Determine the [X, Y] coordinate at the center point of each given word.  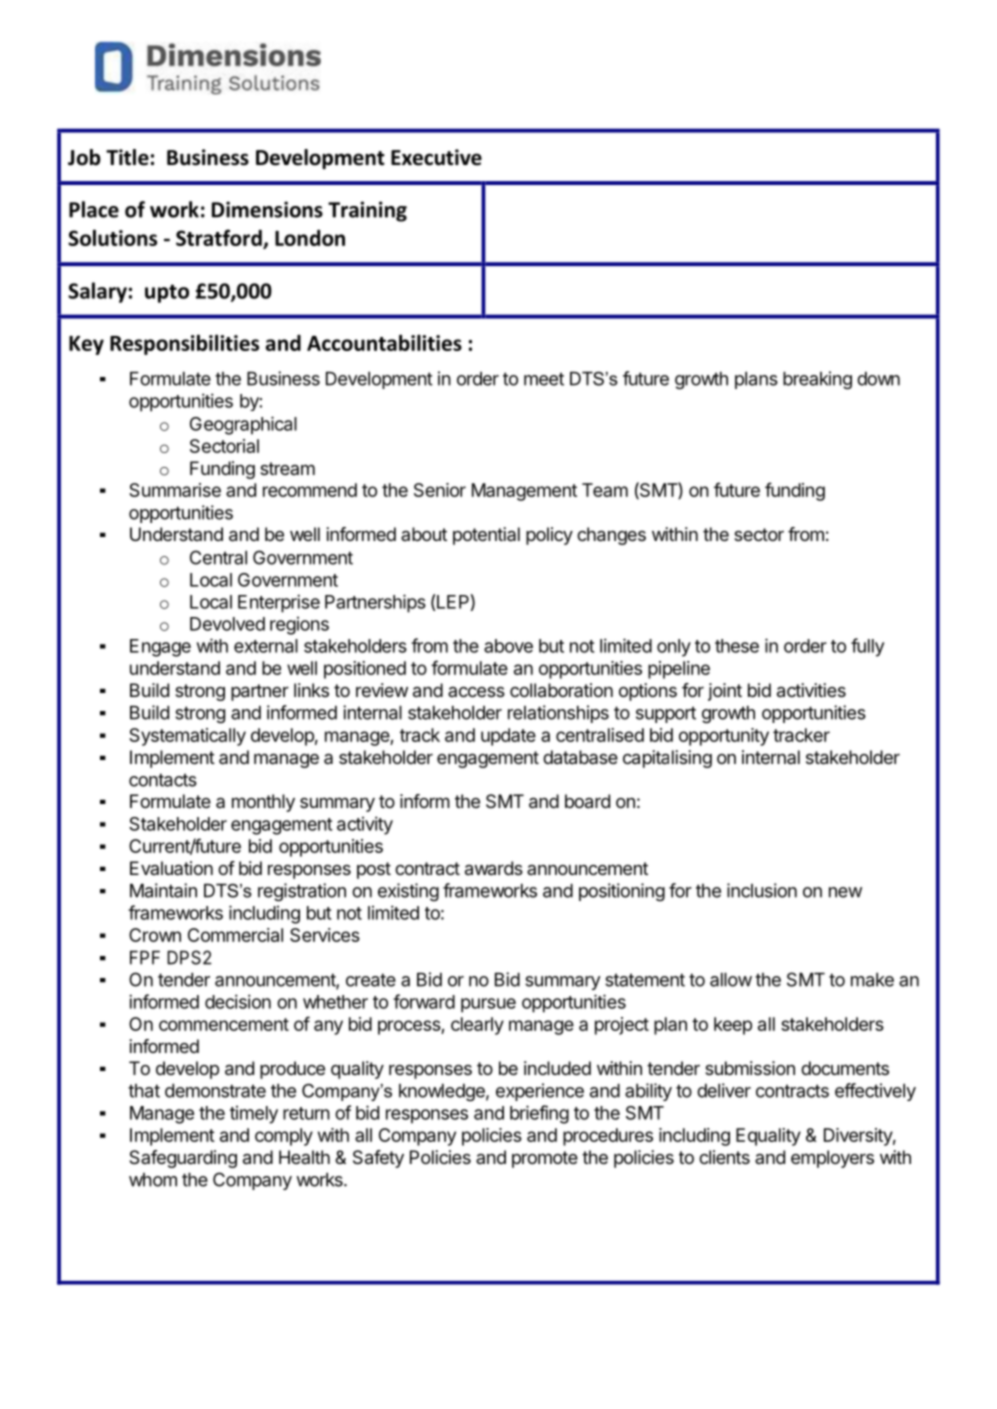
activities [811, 690]
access [476, 692]
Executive [436, 157]
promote [545, 1159]
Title [127, 157]
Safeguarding [183, 1159]
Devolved [227, 624]
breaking [817, 380]
